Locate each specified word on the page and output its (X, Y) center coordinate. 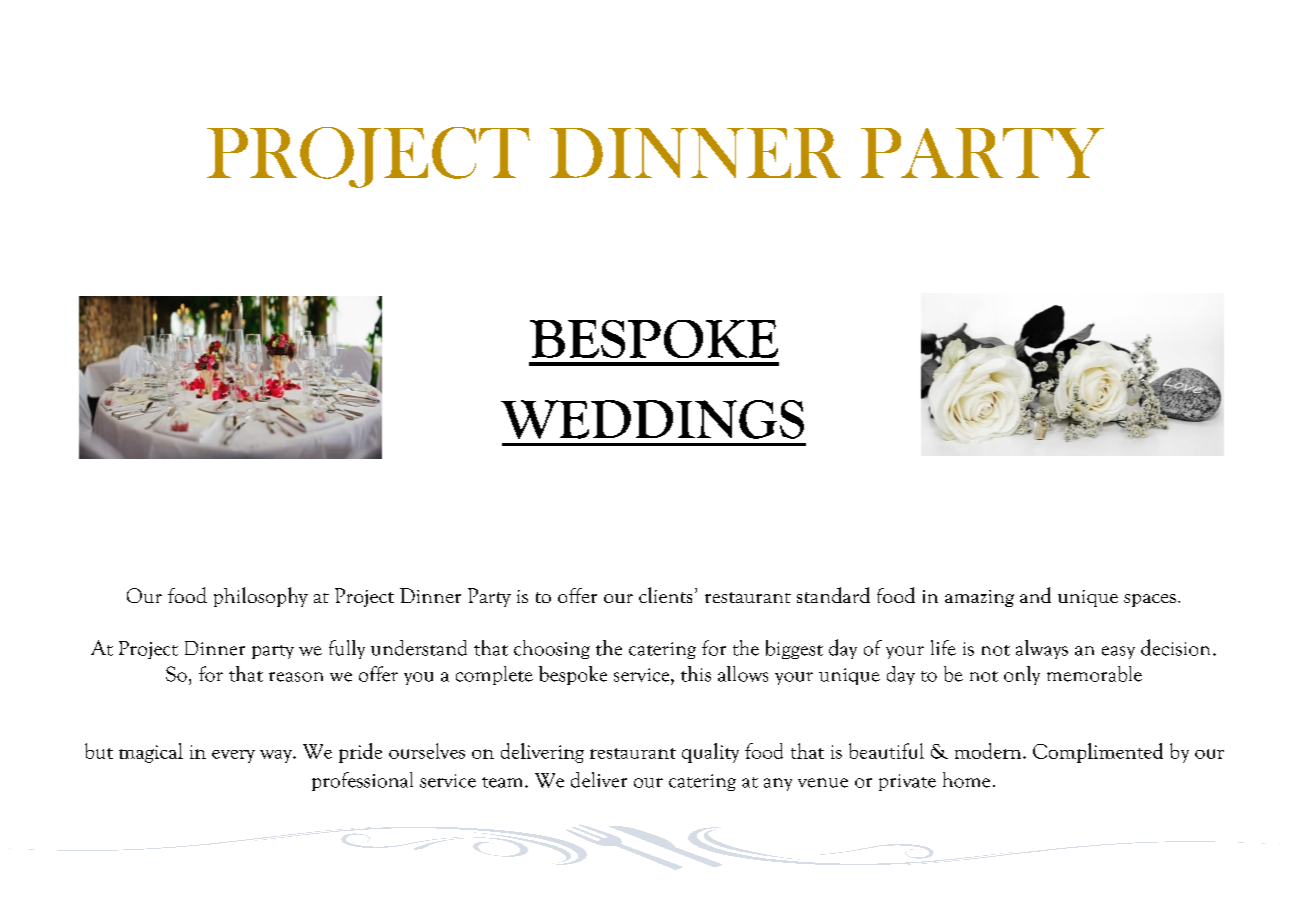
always (1042, 649)
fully (347, 649)
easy (1118, 652)
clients (665, 595)
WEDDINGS (652, 419)
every (233, 756)
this (696, 674)
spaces (1150, 600)
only (1022, 675)
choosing (552, 649)
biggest (794, 649)
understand (419, 648)
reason (296, 677)
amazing (979, 598)
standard (833, 595)
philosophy (261, 597)
